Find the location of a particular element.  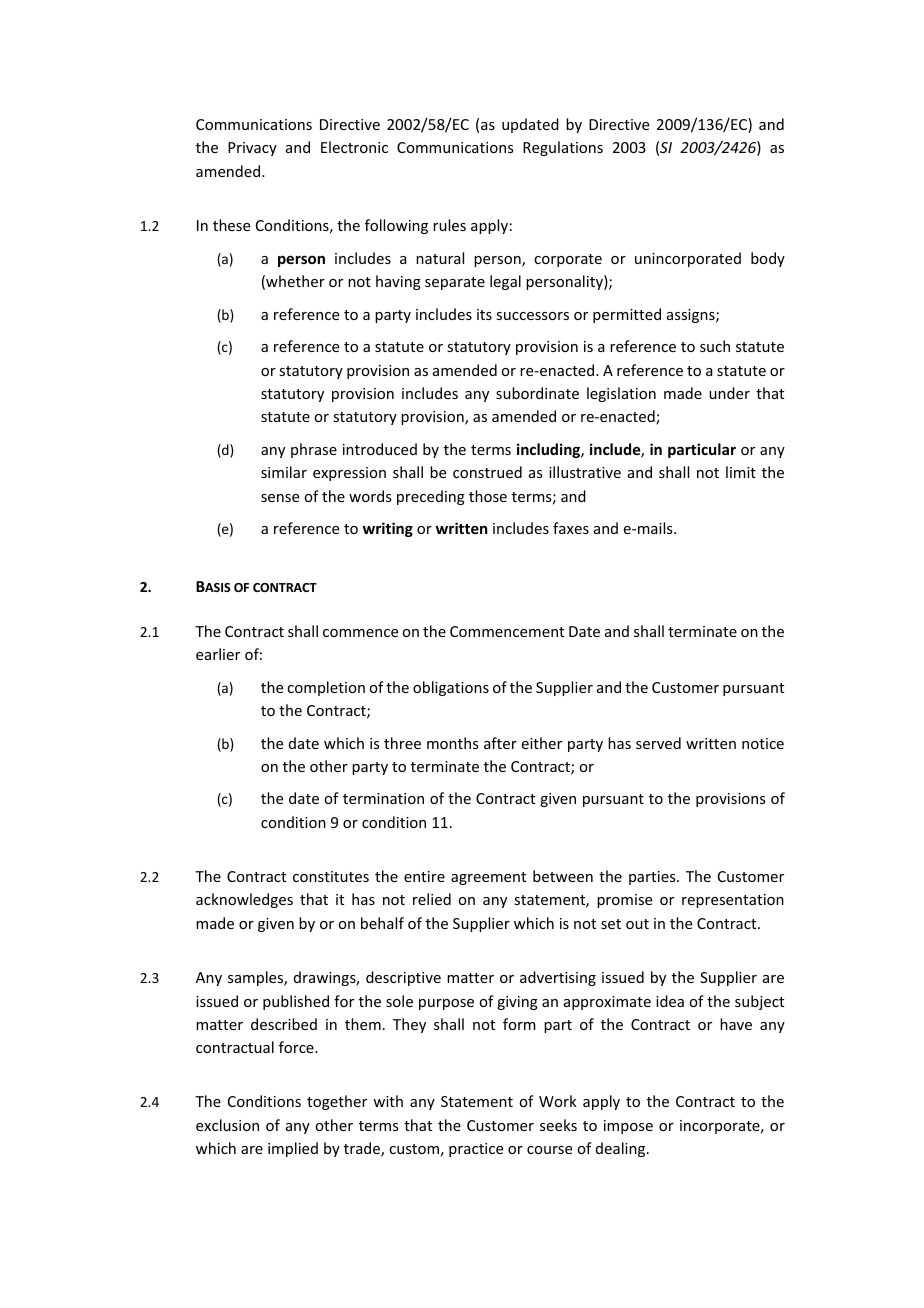

rules is located at coordinates (449, 225).
